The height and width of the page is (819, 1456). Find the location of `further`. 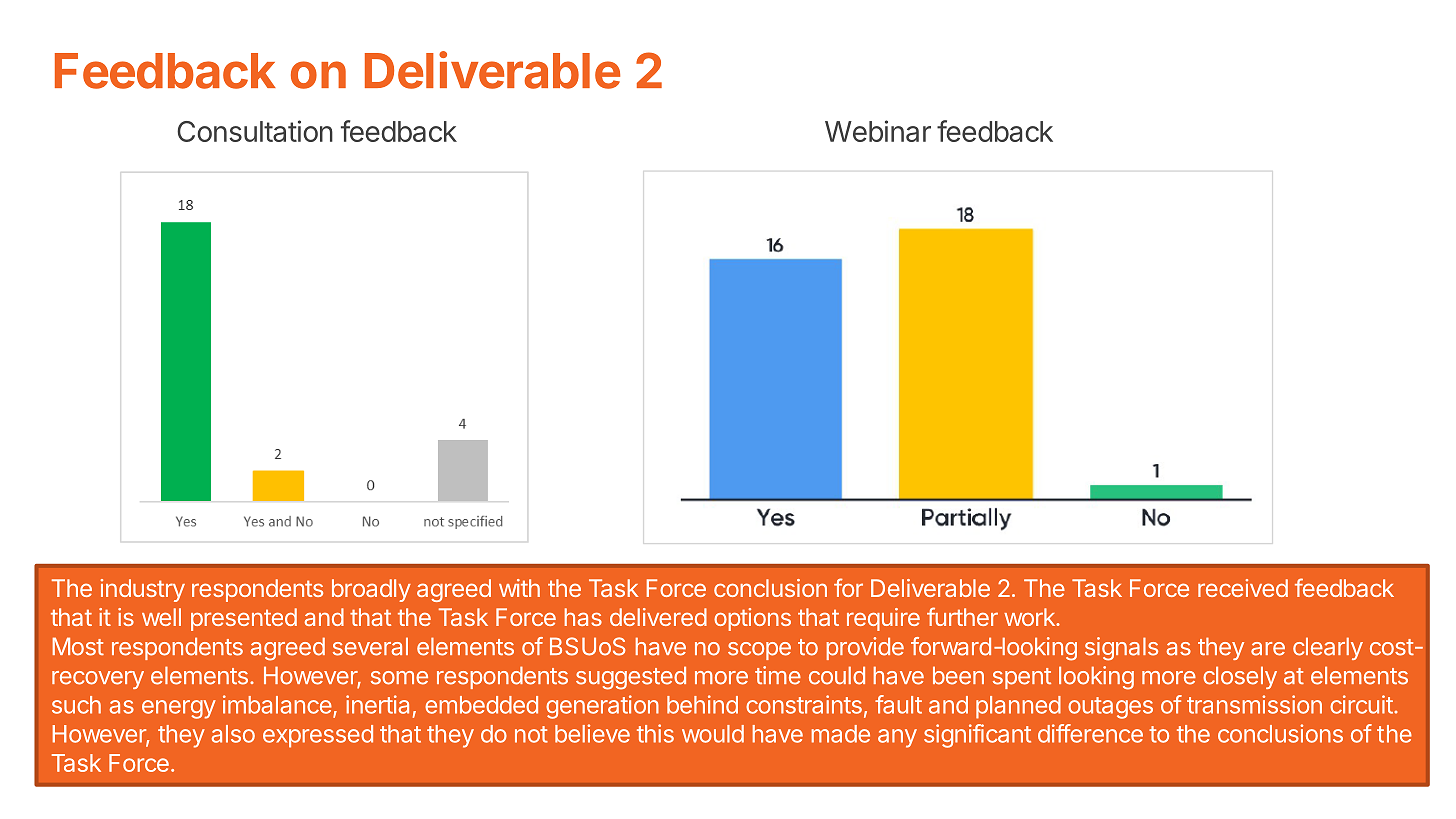

further is located at coordinates (962, 616).
